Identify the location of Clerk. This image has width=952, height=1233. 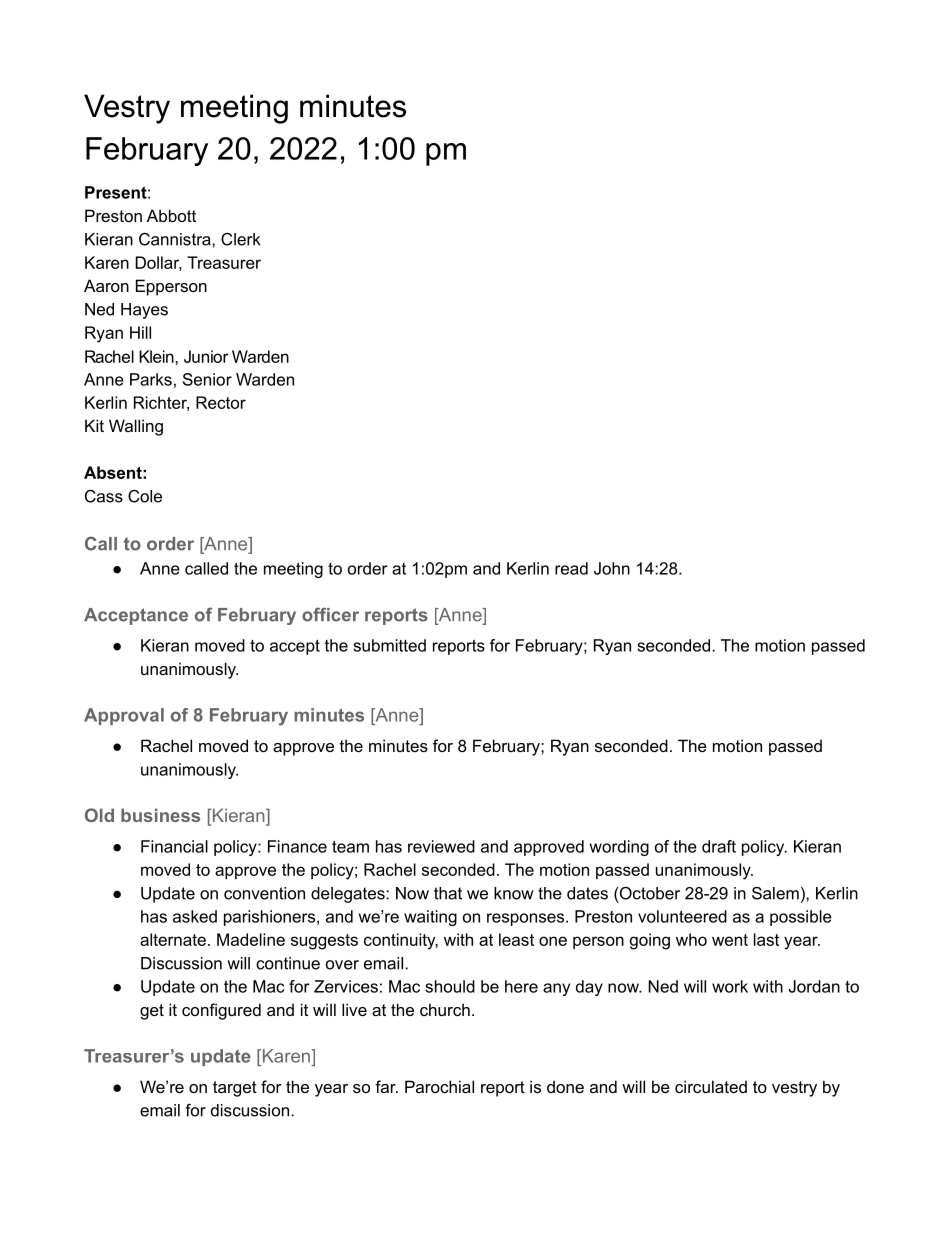
(241, 239).
